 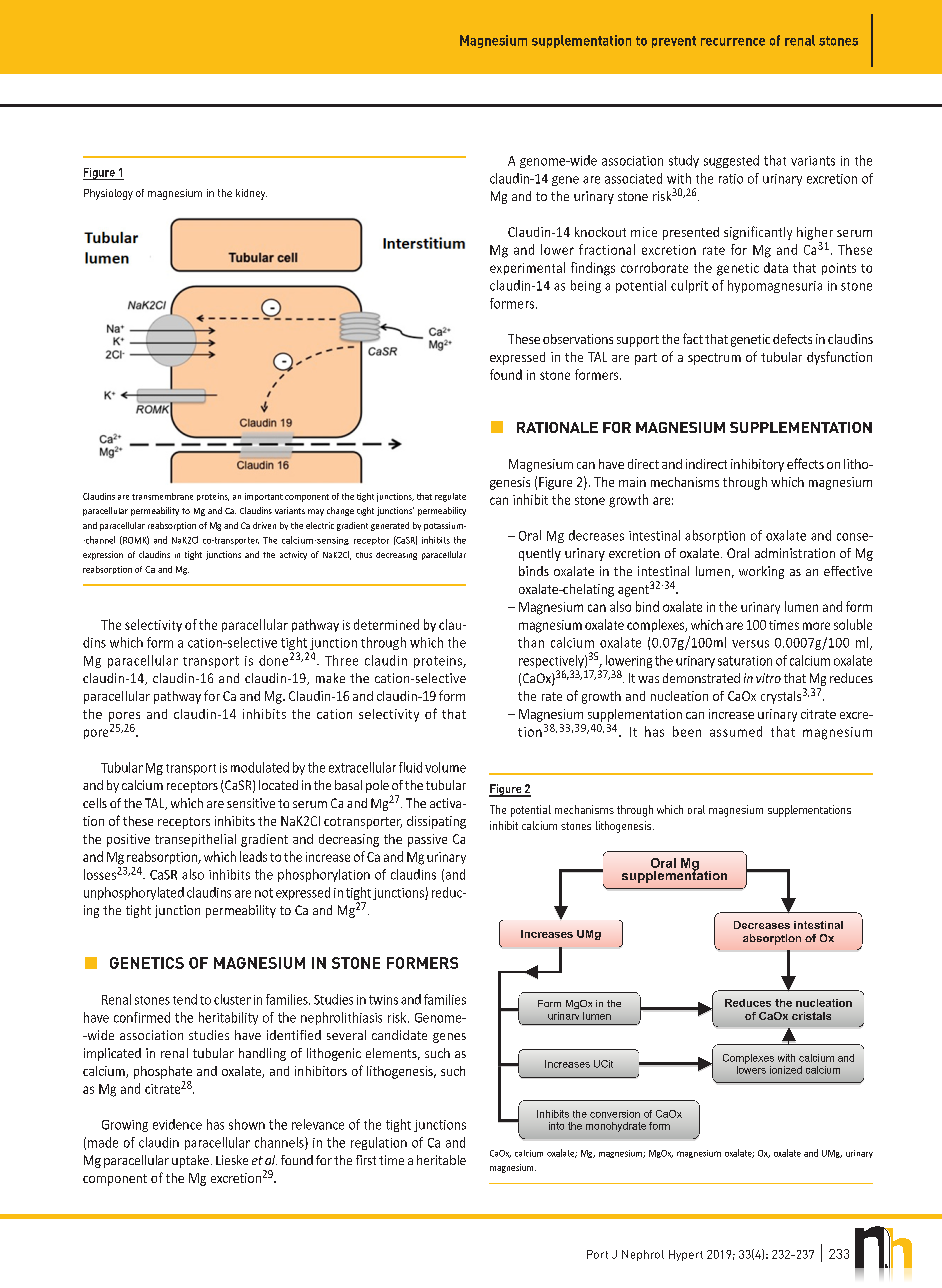 What do you see at coordinates (450, 497) in the document?
I see `regulate` at bounding box center [450, 497].
